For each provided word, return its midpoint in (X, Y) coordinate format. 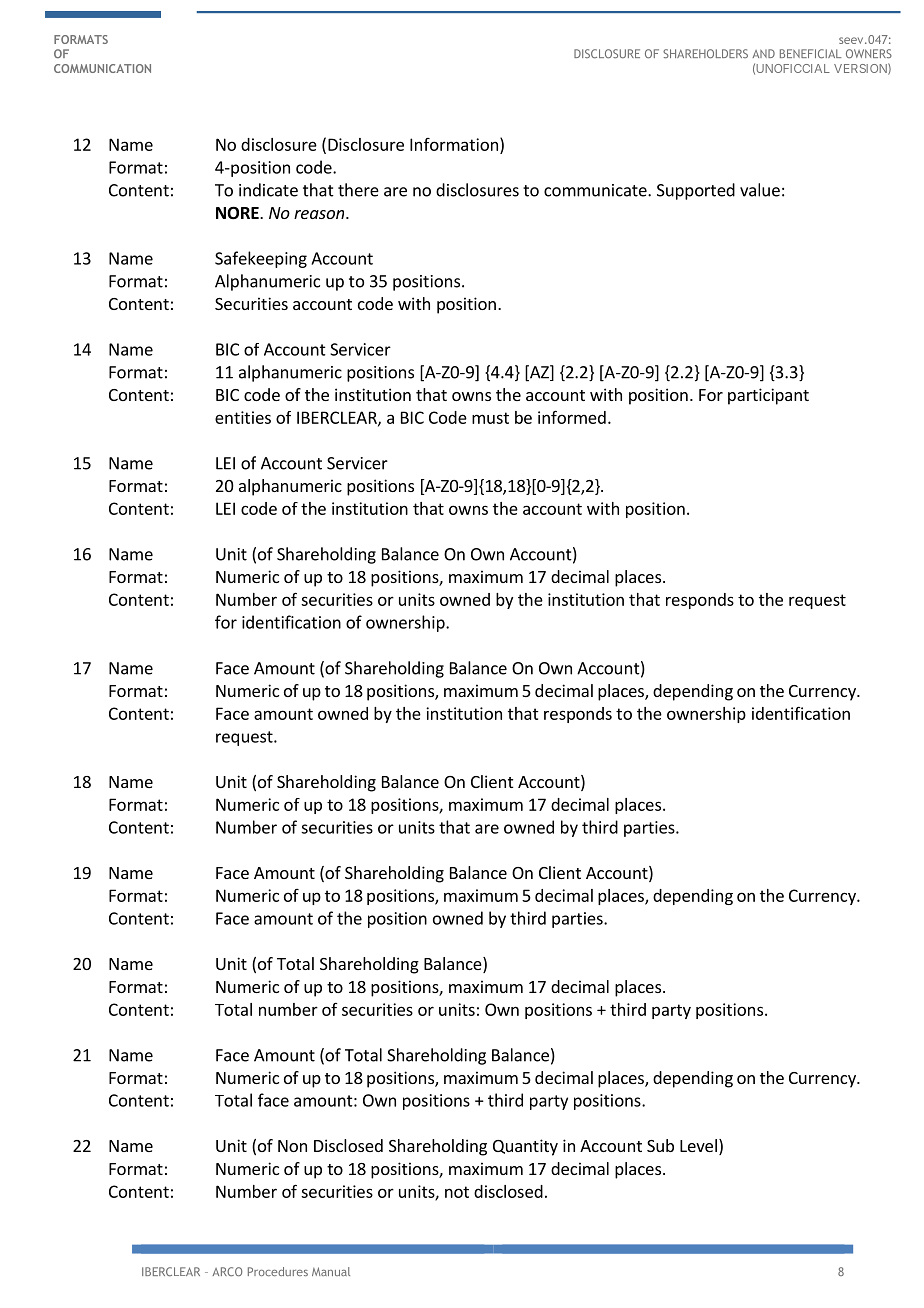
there (358, 190)
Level (698, 1145)
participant (768, 396)
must (490, 418)
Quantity (525, 1147)
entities (243, 417)
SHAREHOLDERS (705, 53)
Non (292, 1146)
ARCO (227, 1271)
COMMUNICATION (102, 68)
